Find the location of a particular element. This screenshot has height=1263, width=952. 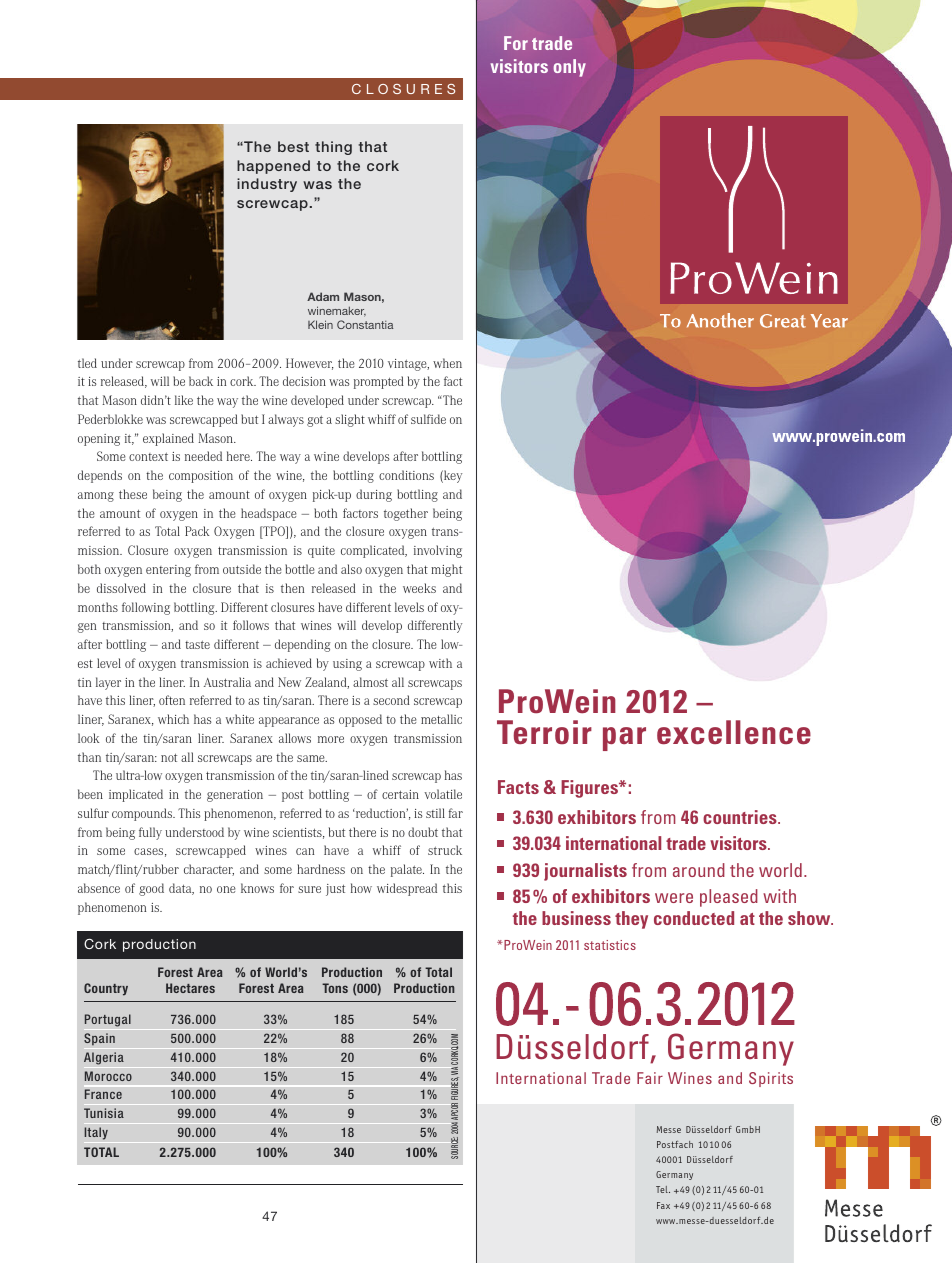

when is located at coordinates (447, 363).
